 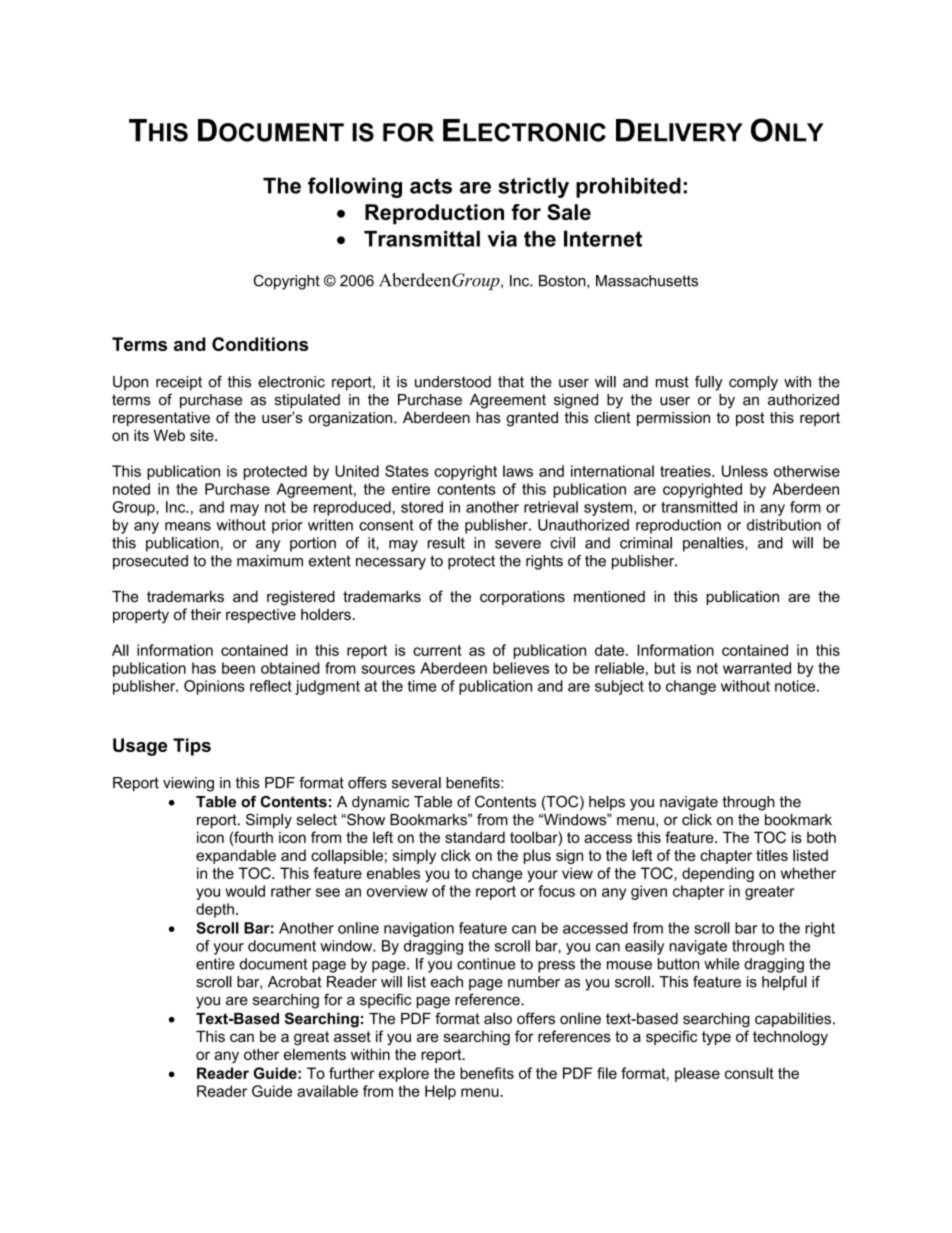 What do you see at coordinates (628, 187) in the screenshot?
I see `prohibited` at bounding box center [628, 187].
